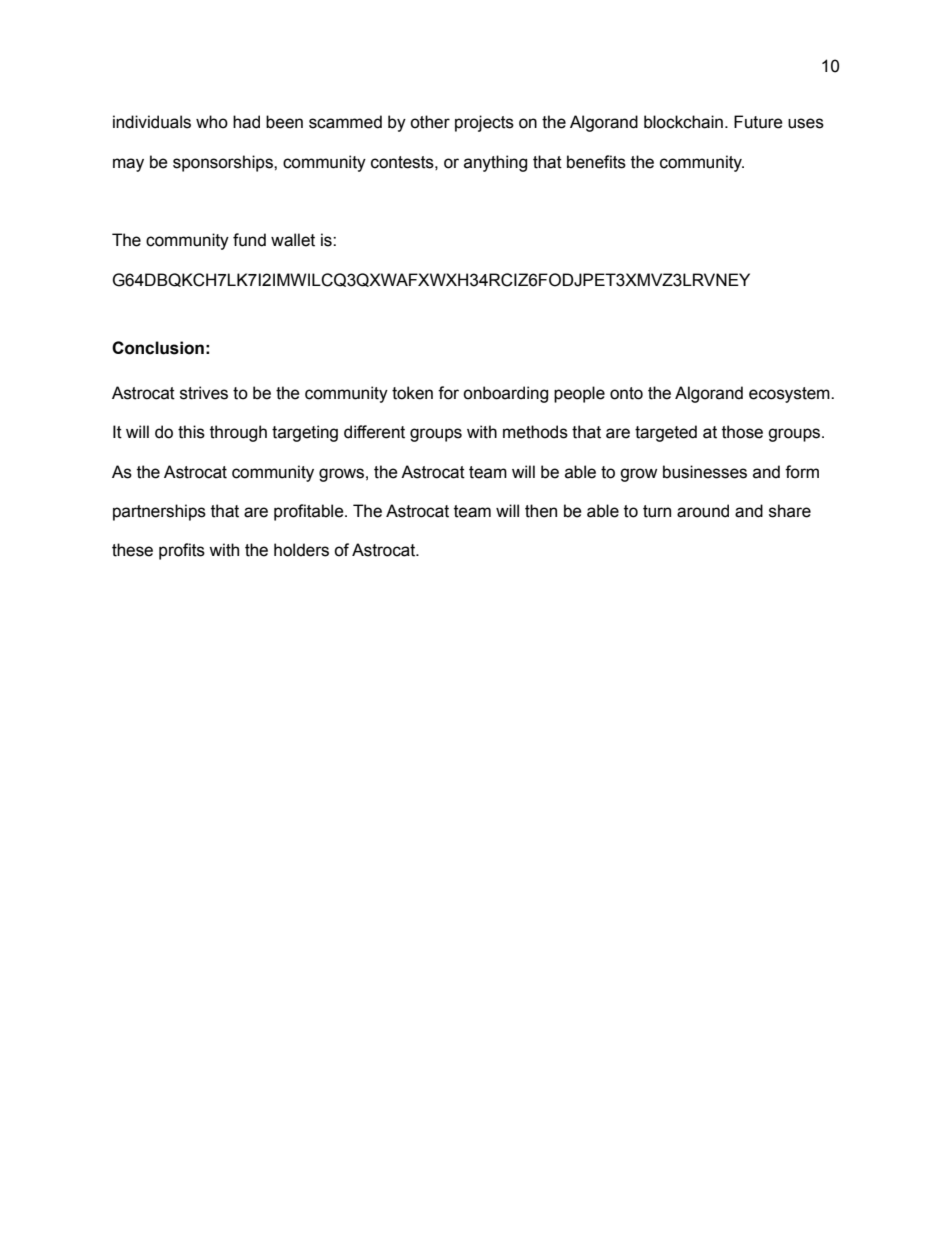 The image size is (952, 1233). What do you see at coordinates (293, 240) in the document?
I see `wallet` at bounding box center [293, 240].
